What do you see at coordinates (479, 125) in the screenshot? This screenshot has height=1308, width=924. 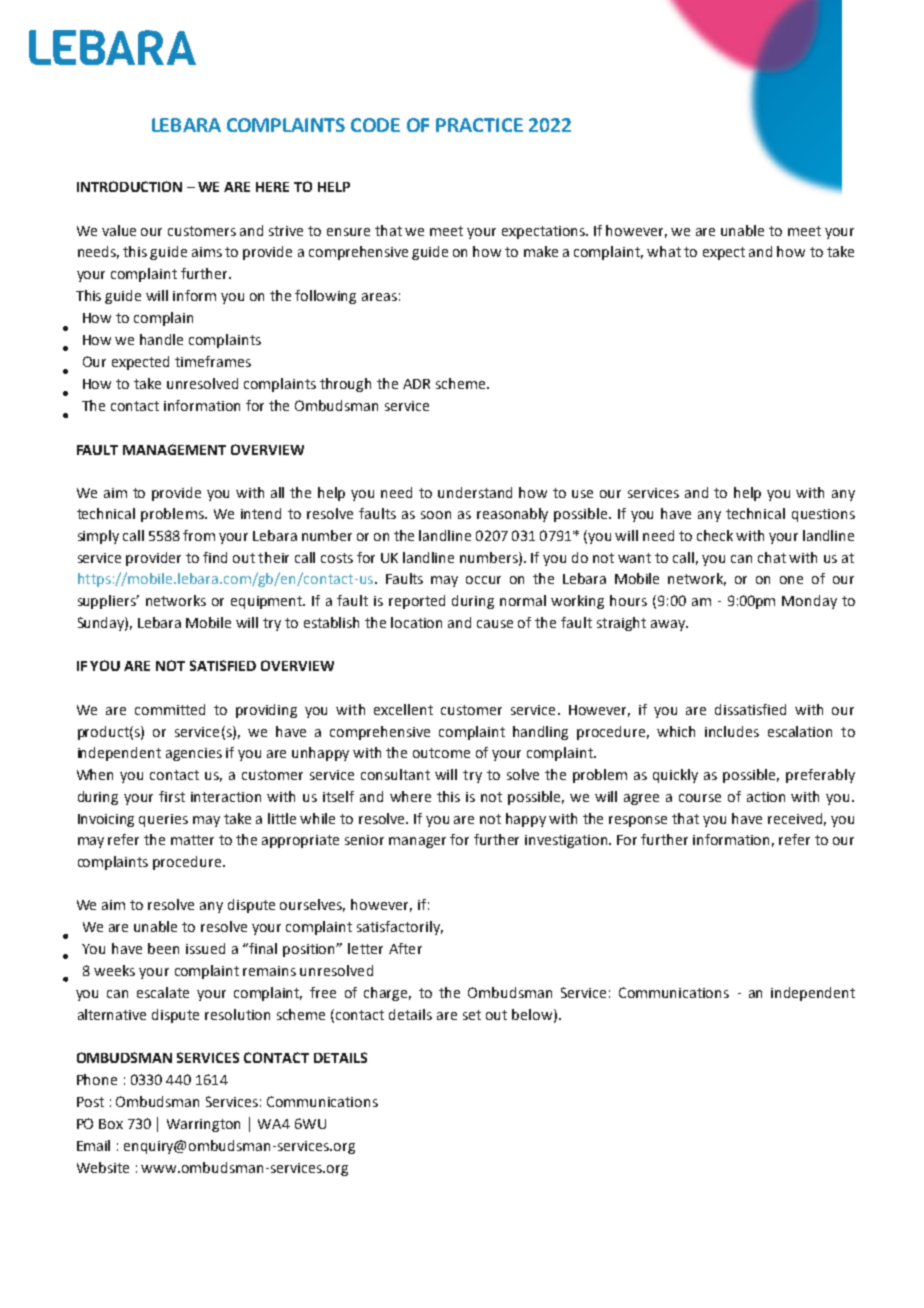 I see `PRACTICE` at bounding box center [479, 125].
